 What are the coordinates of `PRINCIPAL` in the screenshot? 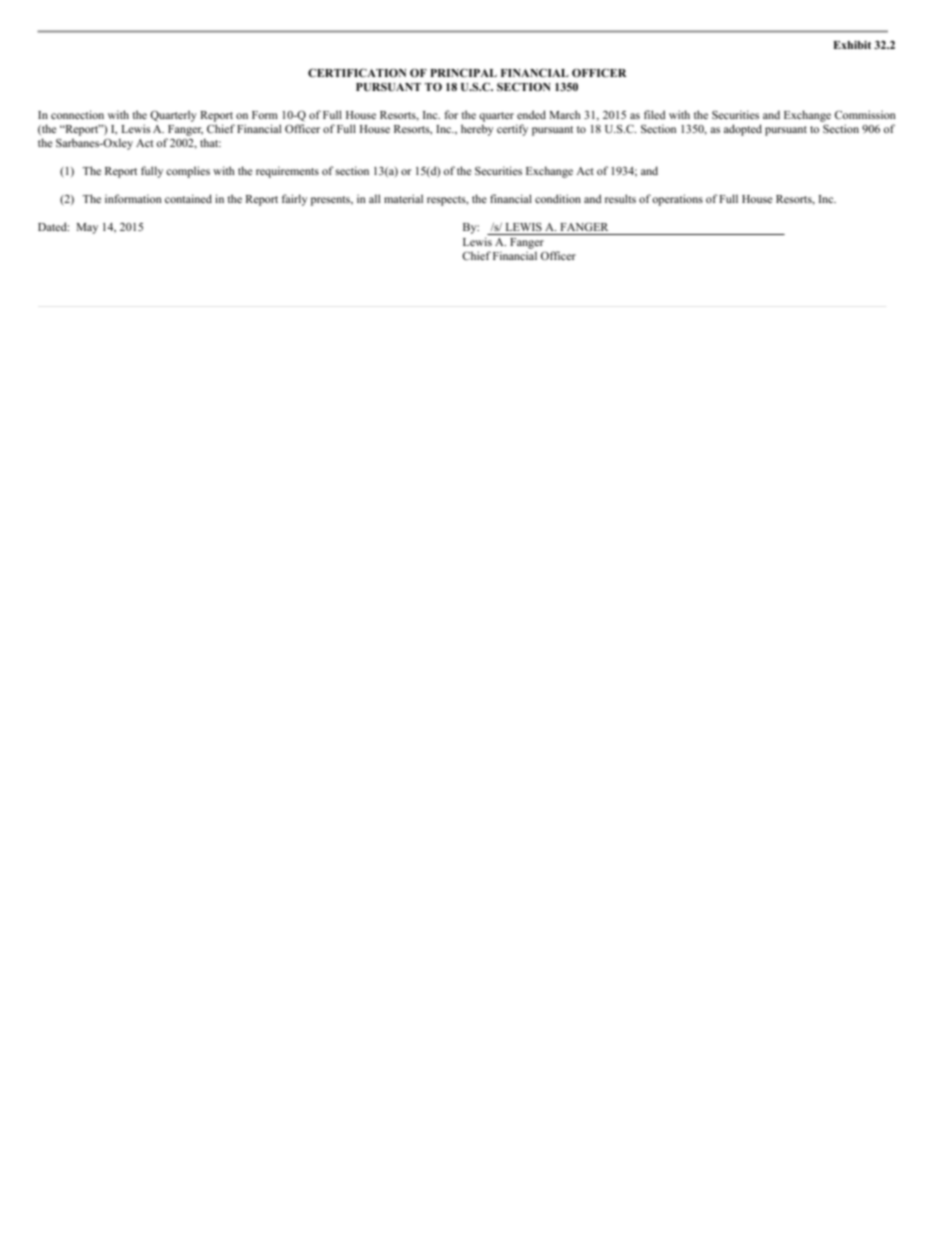 It's located at (463, 72).
